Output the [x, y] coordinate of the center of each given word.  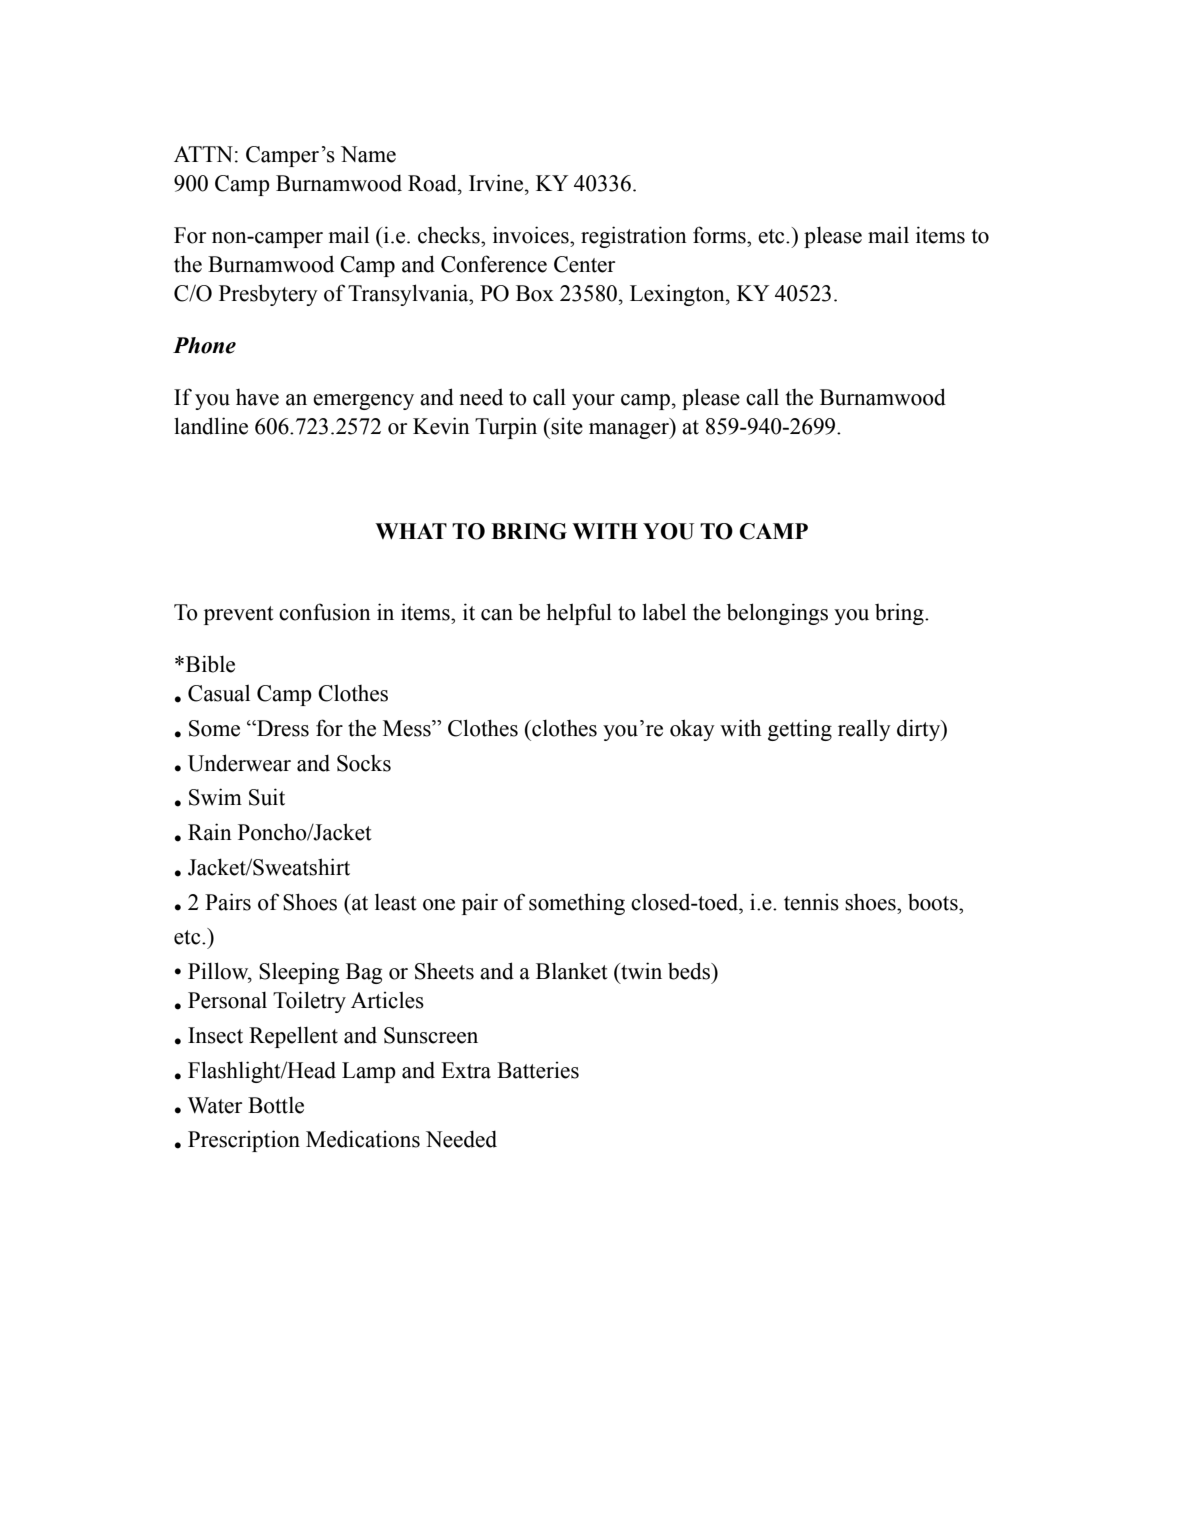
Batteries [538, 1070]
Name [368, 154]
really [864, 730]
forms [720, 235]
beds [690, 971]
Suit [267, 797]
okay [692, 730]
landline [211, 426]
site [567, 426]
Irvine [497, 183]
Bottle [276, 1105]
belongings [777, 614]
